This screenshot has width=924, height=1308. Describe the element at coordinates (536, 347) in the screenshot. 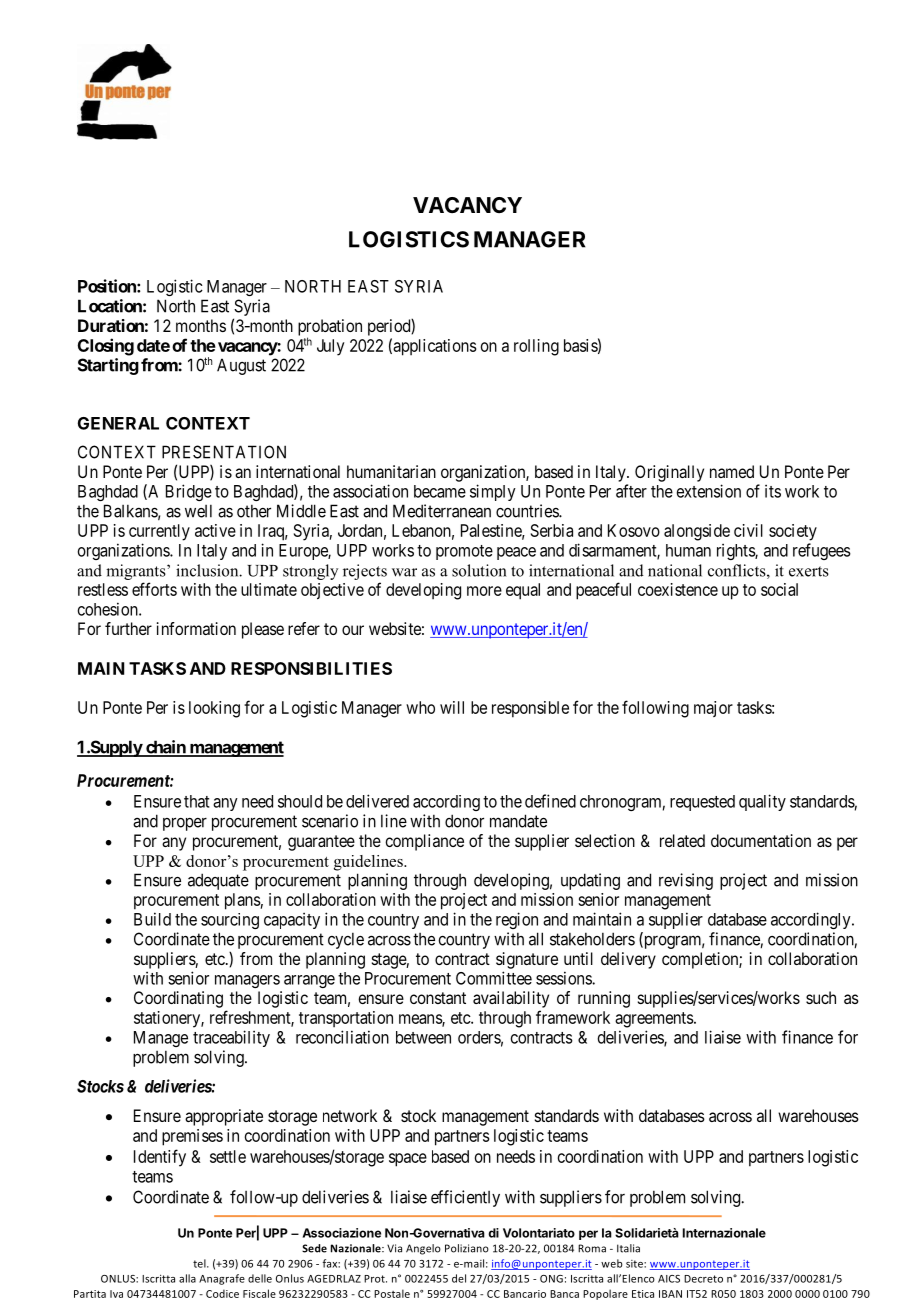

I see `rolling` at that location.
